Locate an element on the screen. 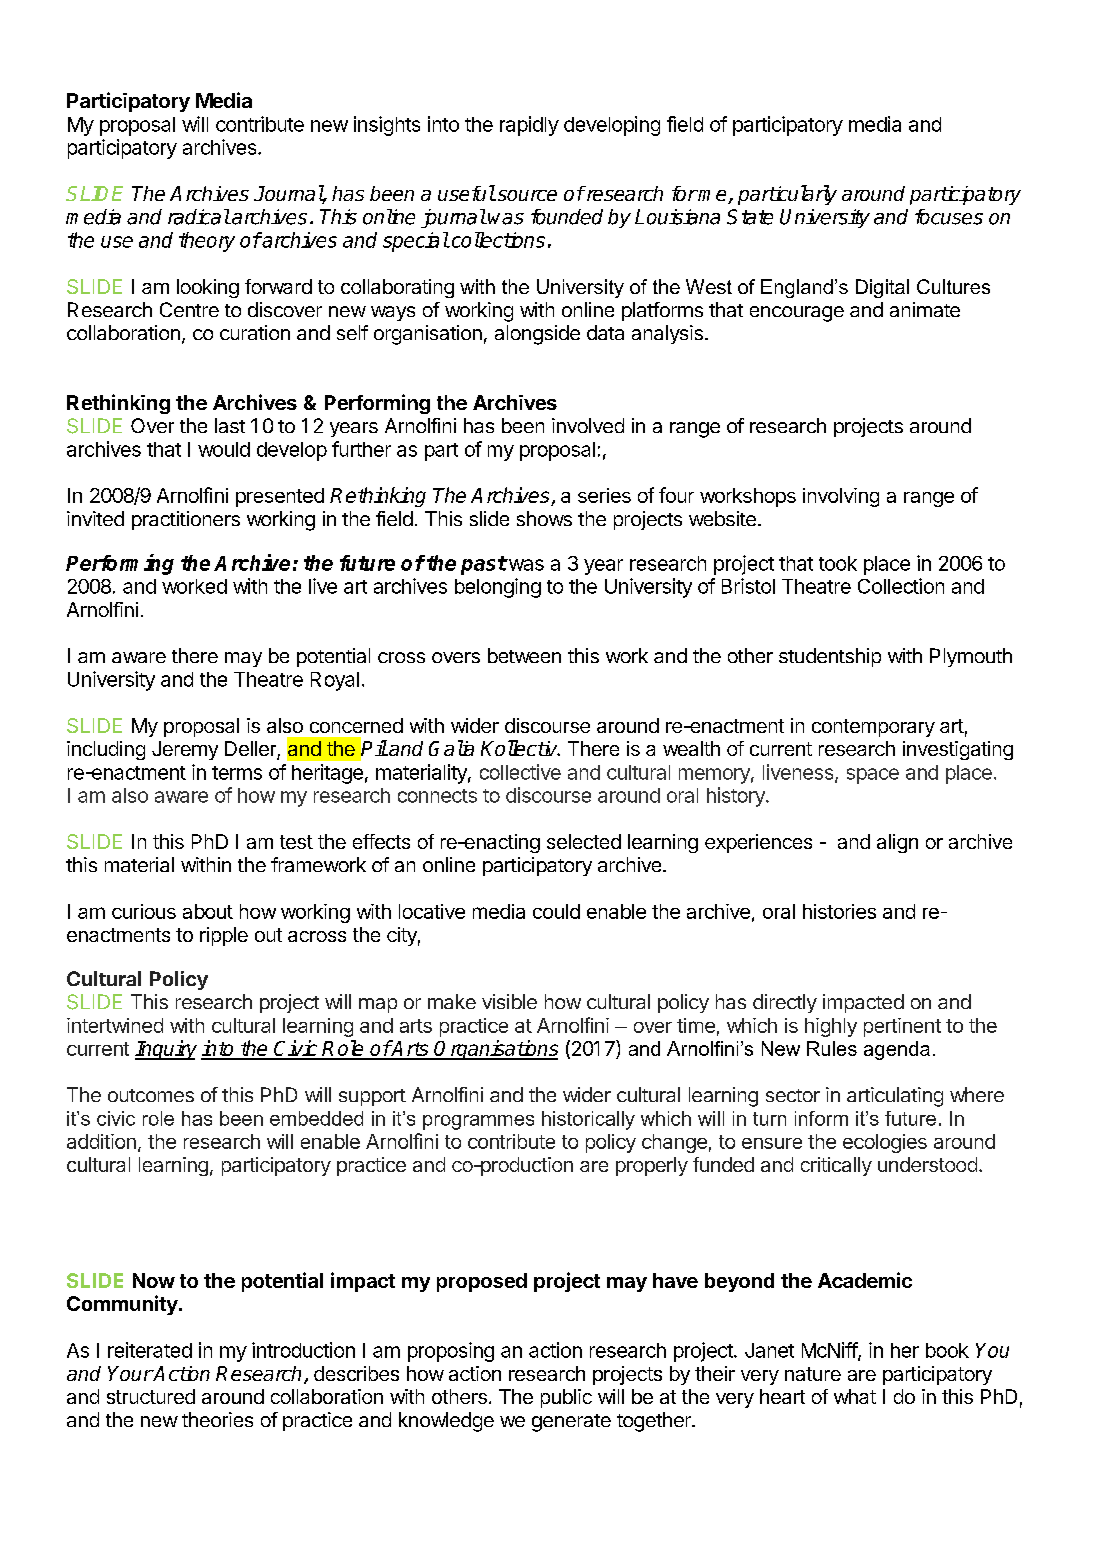 The height and width of the screenshot is (1545, 1093). source is located at coordinates (526, 195).
